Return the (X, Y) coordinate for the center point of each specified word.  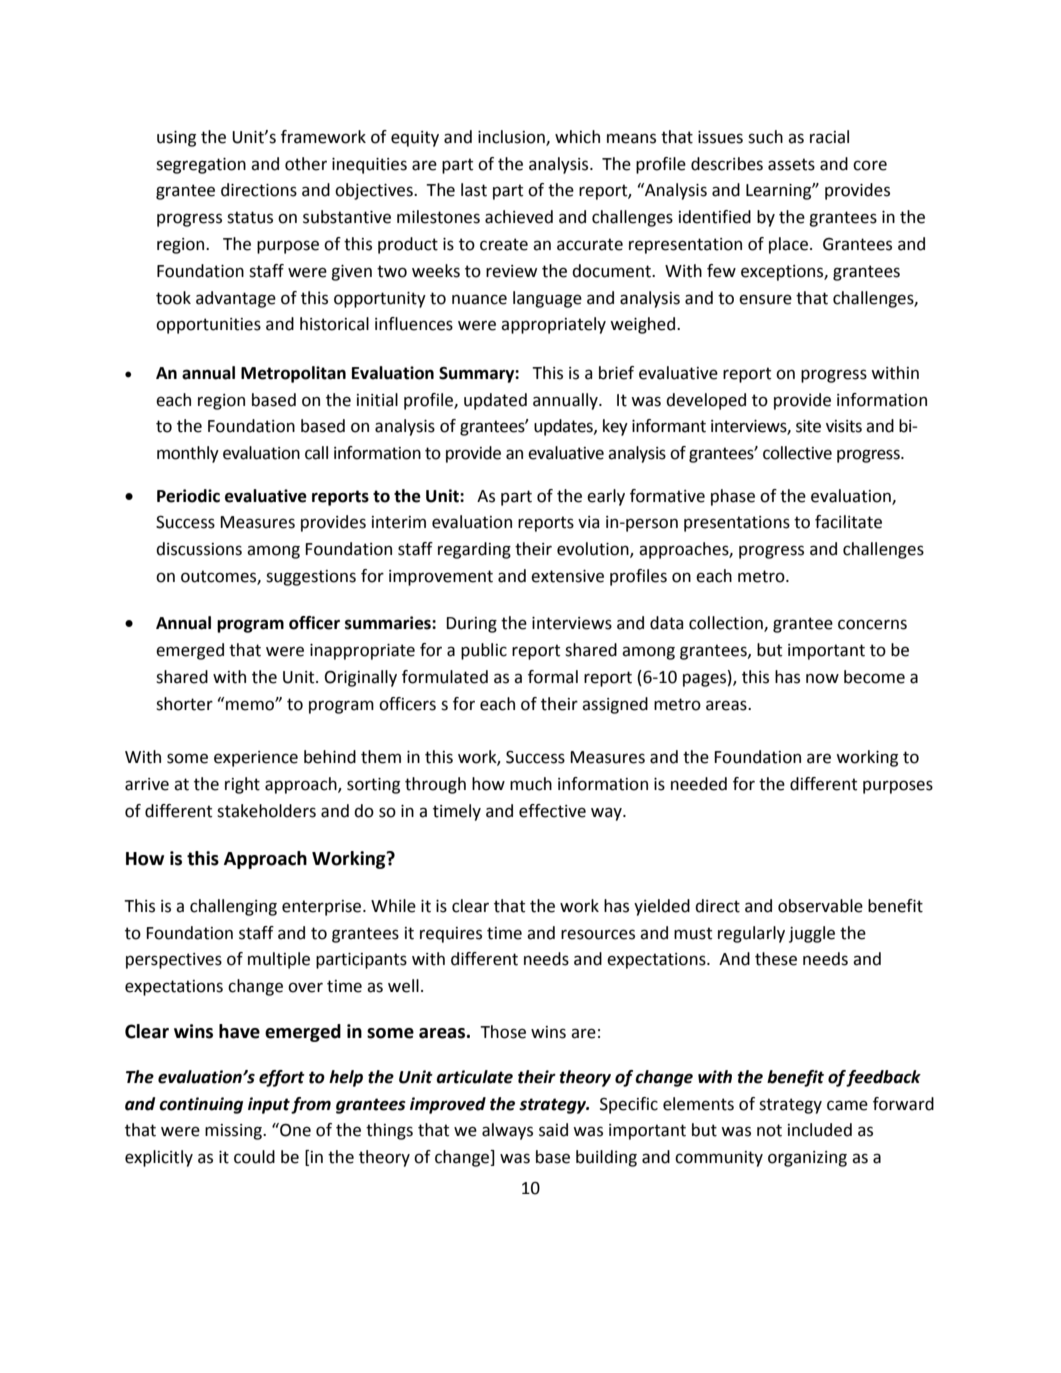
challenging (233, 907)
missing (234, 1132)
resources (598, 934)
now (822, 678)
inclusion (512, 138)
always (507, 1131)
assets (791, 164)
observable (820, 906)
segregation (201, 166)
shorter (184, 704)
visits (844, 426)
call (316, 453)
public (484, 651)
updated (495, 401)
